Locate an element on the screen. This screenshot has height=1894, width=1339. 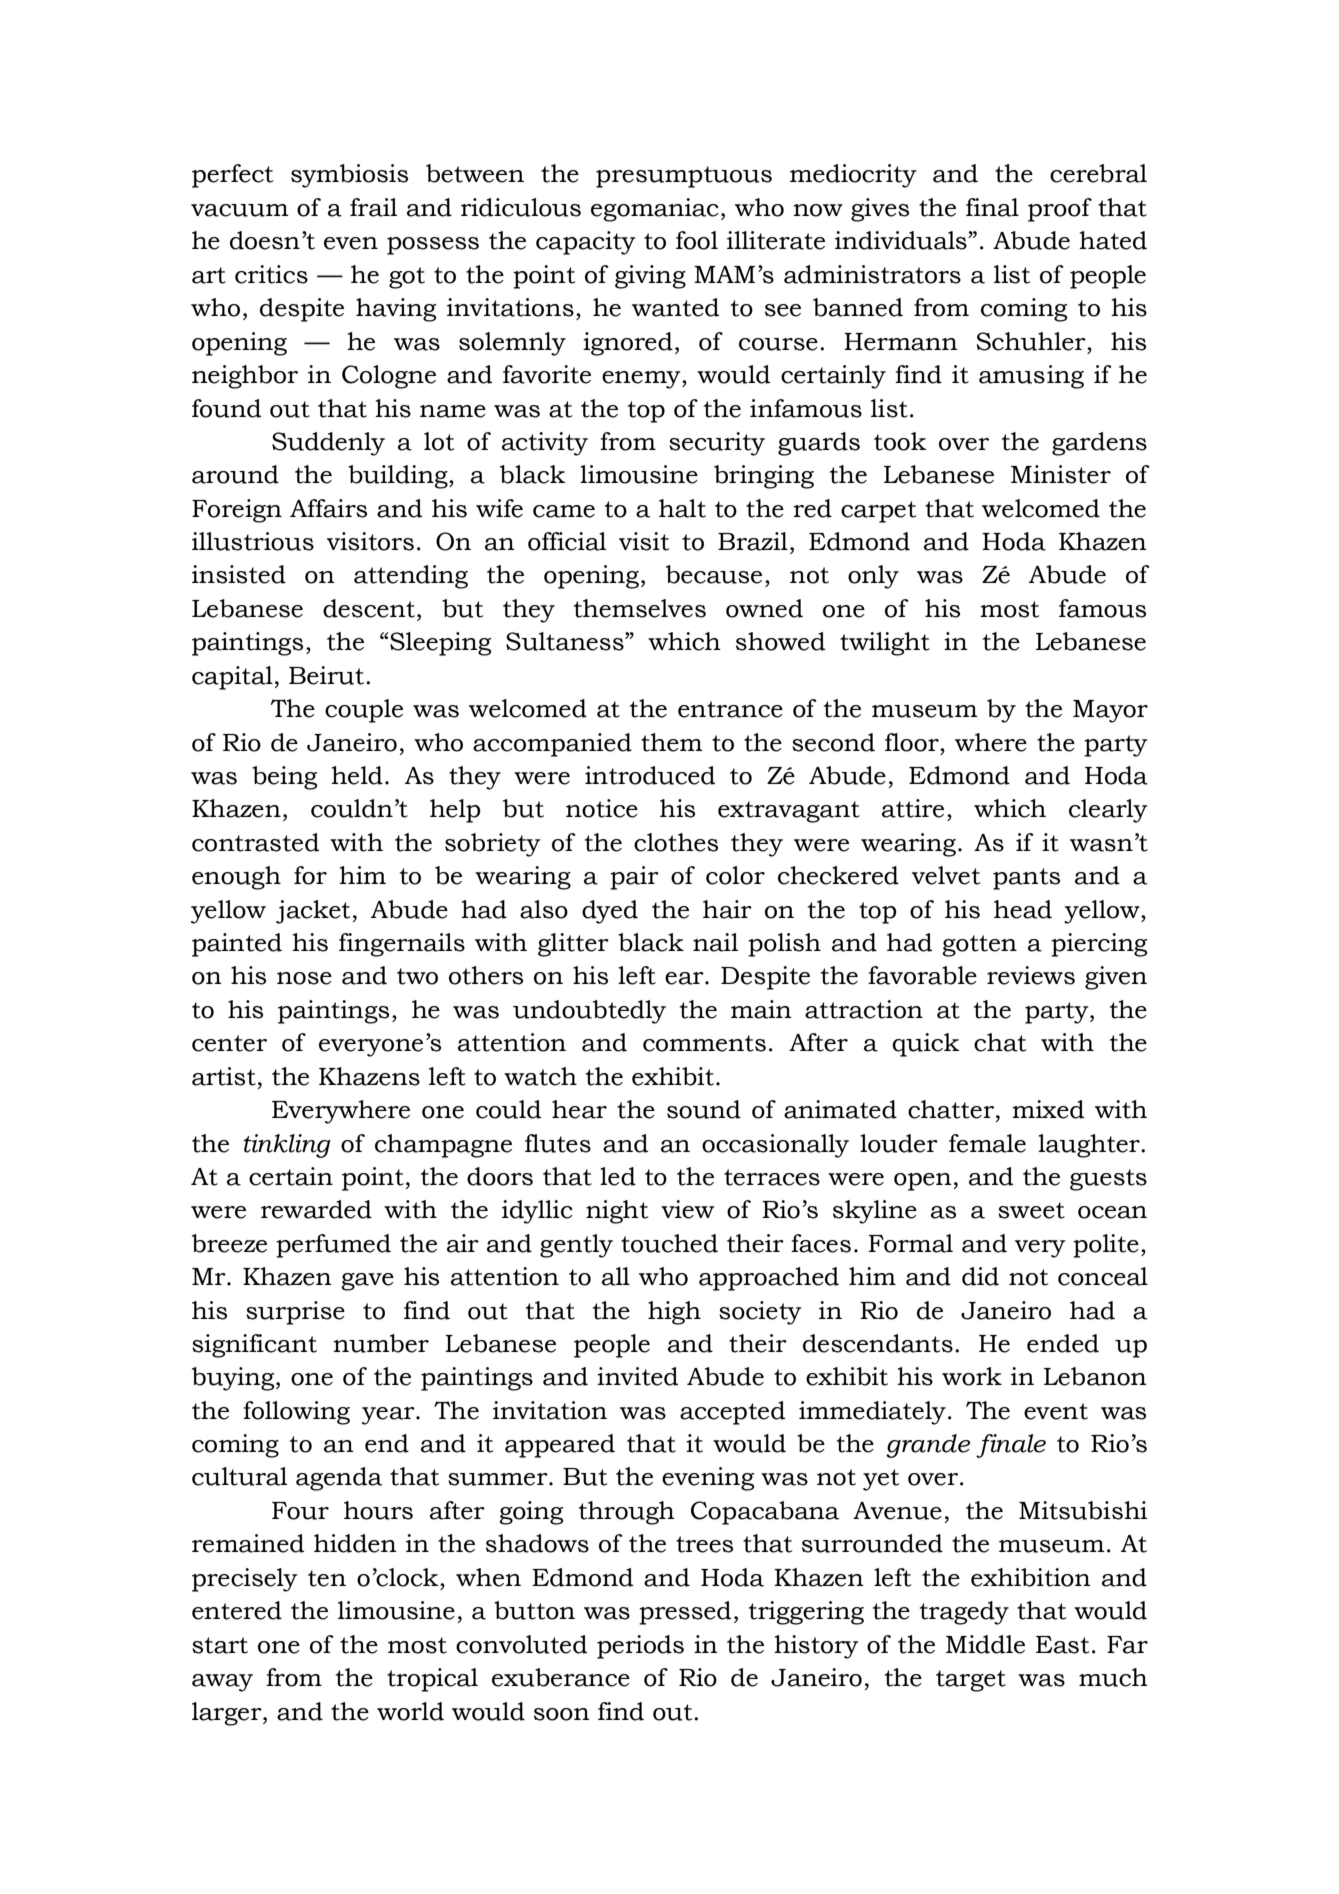
hair is located at coordinates (727, 909).
